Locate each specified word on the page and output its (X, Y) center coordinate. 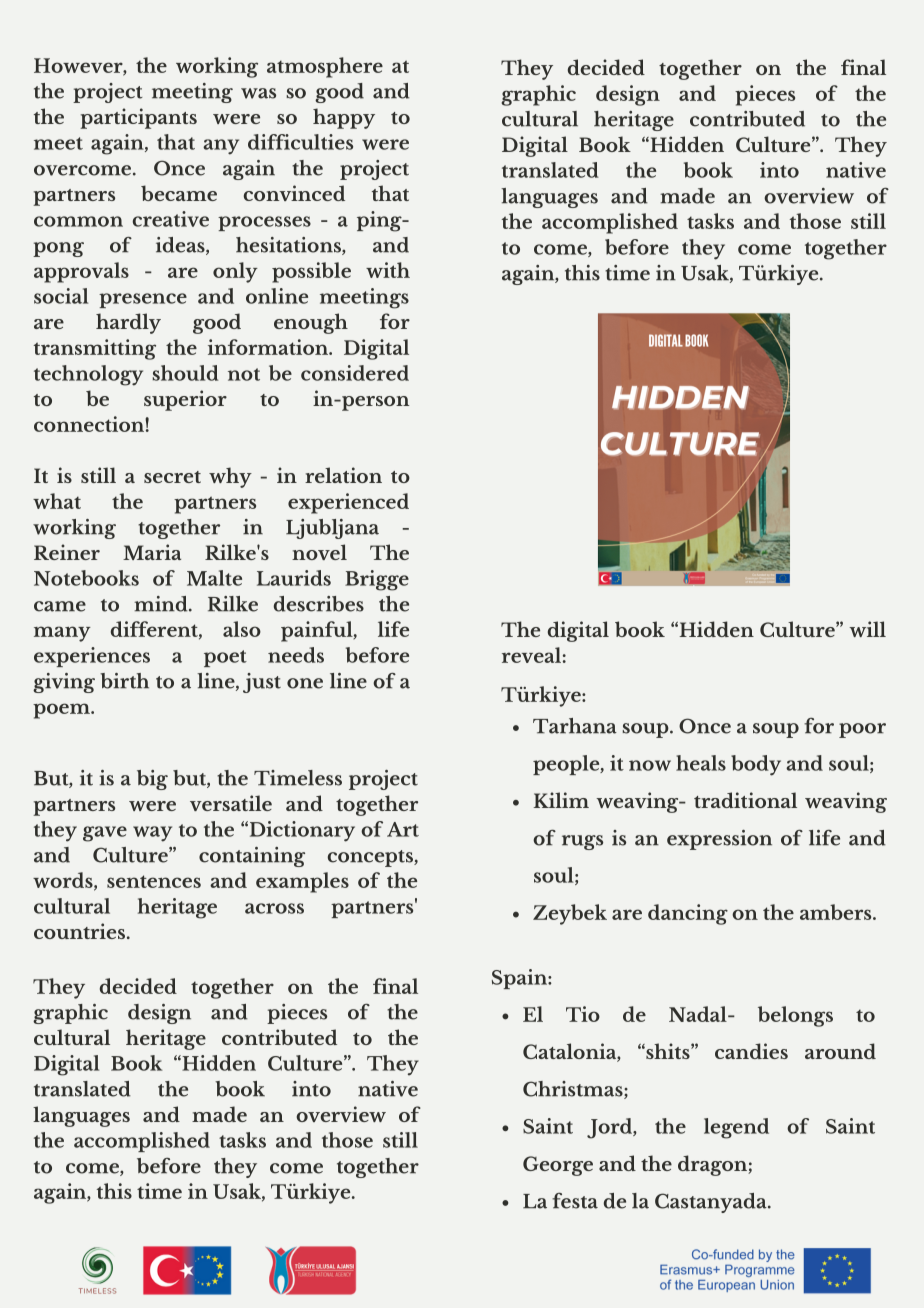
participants (138, 118)
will (867, 629)
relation (343, 475)
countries (81, 931)
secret (172, 477)
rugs (582, 842)
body (756, 765)
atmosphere (325, 67)
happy (344, 118)
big (152, 780)
